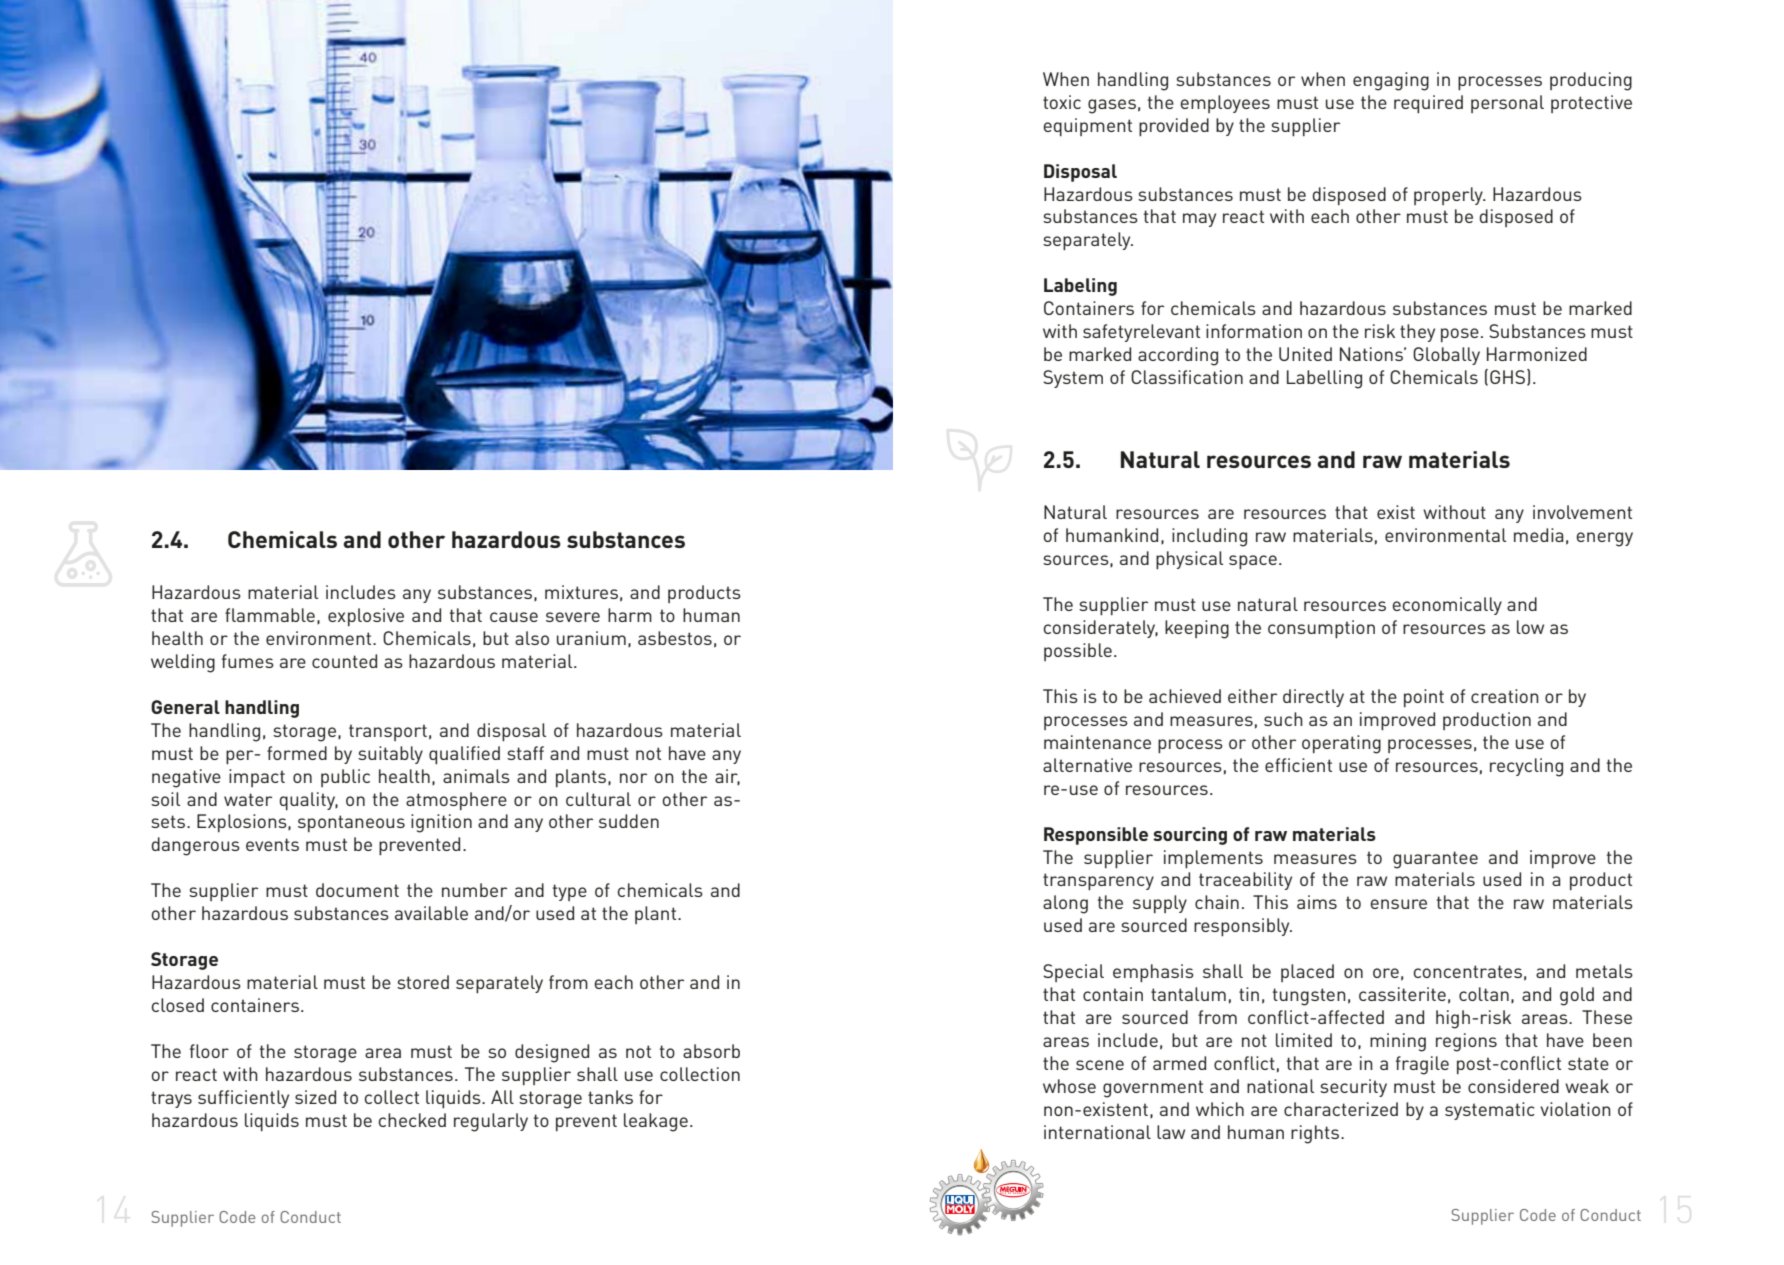  What do you see at coordinates (1069, 1086) in the screenshot?
I see `whose` at bounding box center [1069, 1086].
